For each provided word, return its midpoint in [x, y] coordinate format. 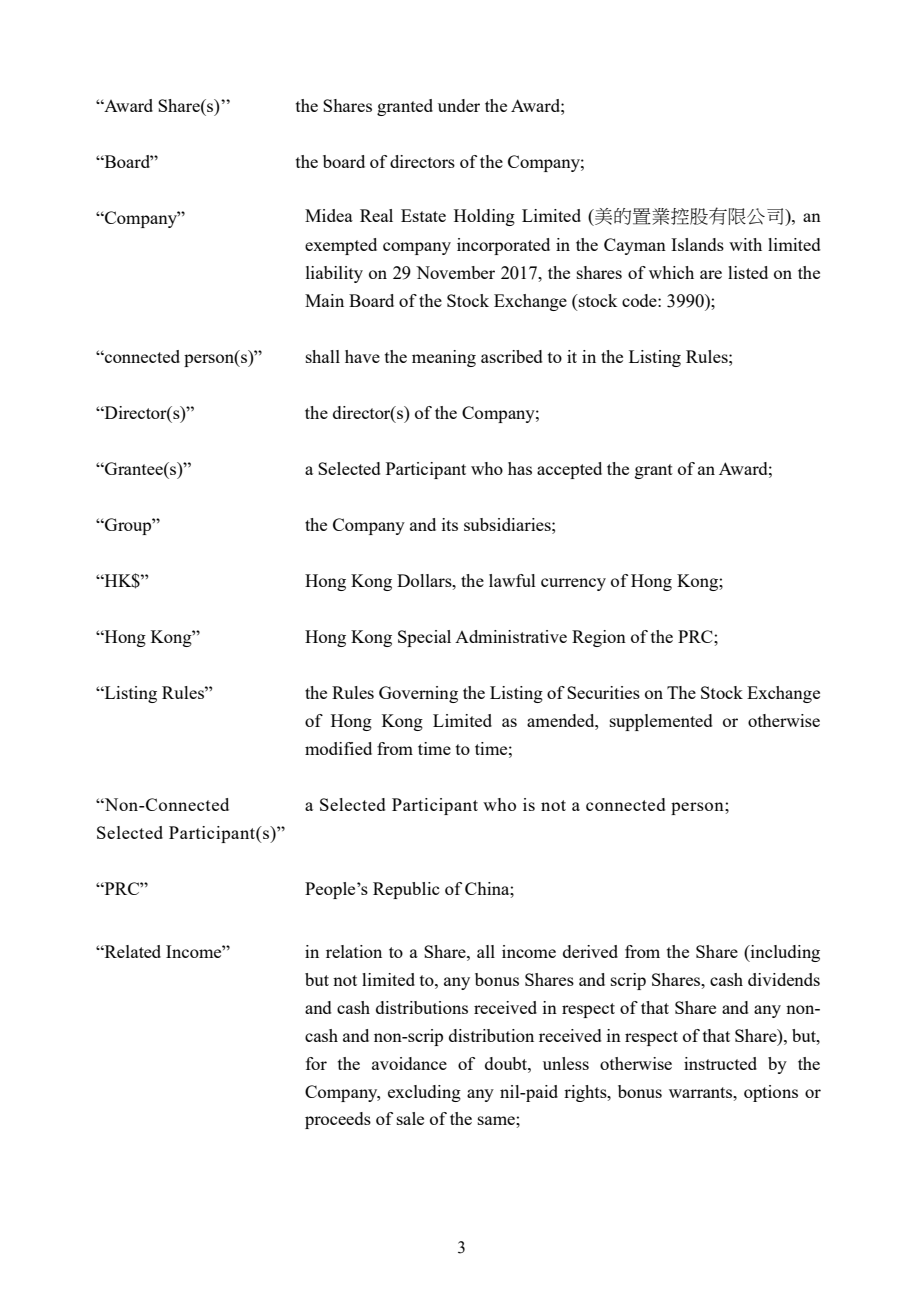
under [459, 105]
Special [424, 638]
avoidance [409, 1063]
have [362, 356]
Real [376, 215]
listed [748, 272]
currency [573, 584]
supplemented [661, 722]
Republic [406, 890]
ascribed [512, 356]
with [745, 244]
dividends [784, 979]
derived [590, 951]
